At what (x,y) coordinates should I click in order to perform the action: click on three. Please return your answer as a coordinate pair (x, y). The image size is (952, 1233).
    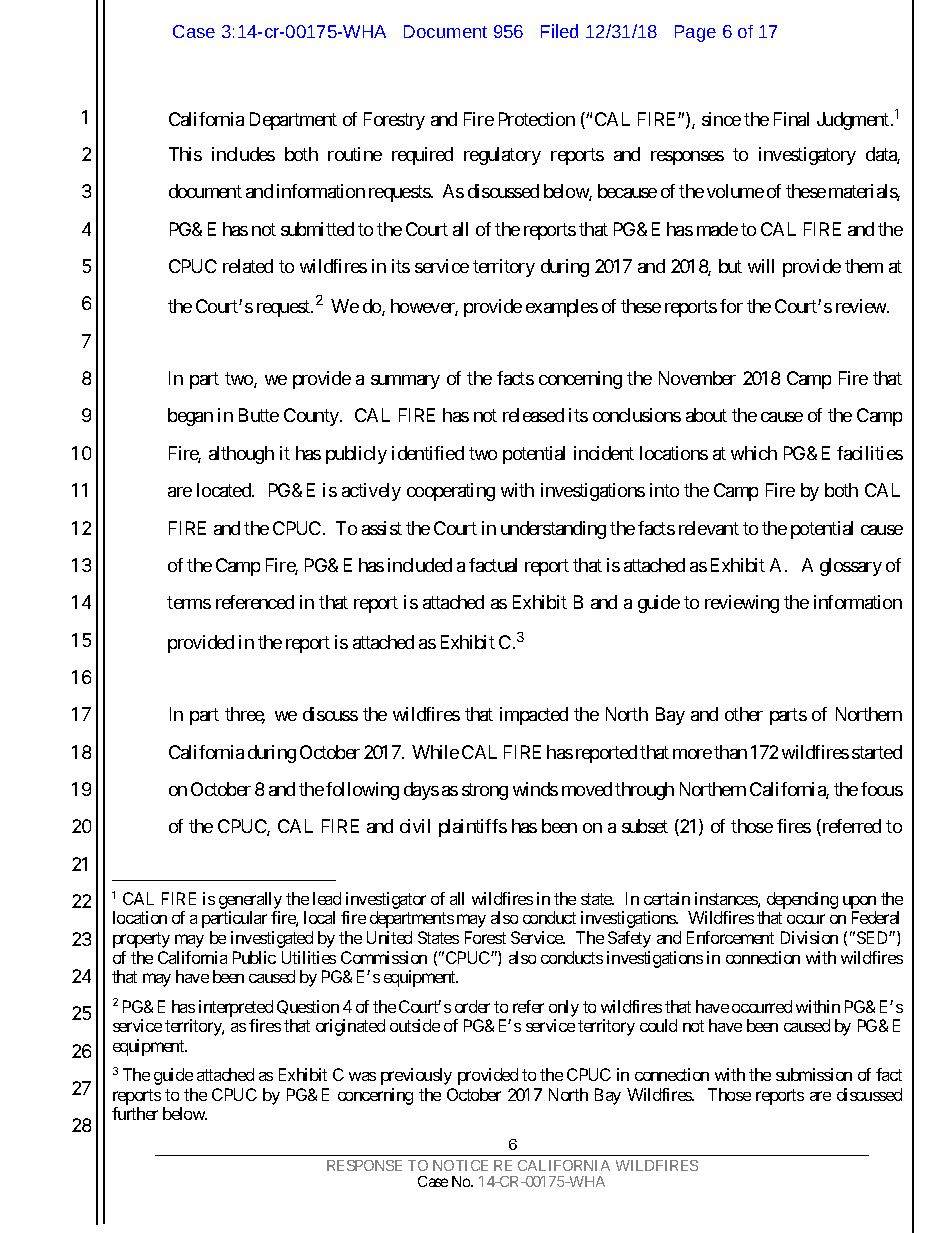
    Looking at the image, I should click on (245, 715).
